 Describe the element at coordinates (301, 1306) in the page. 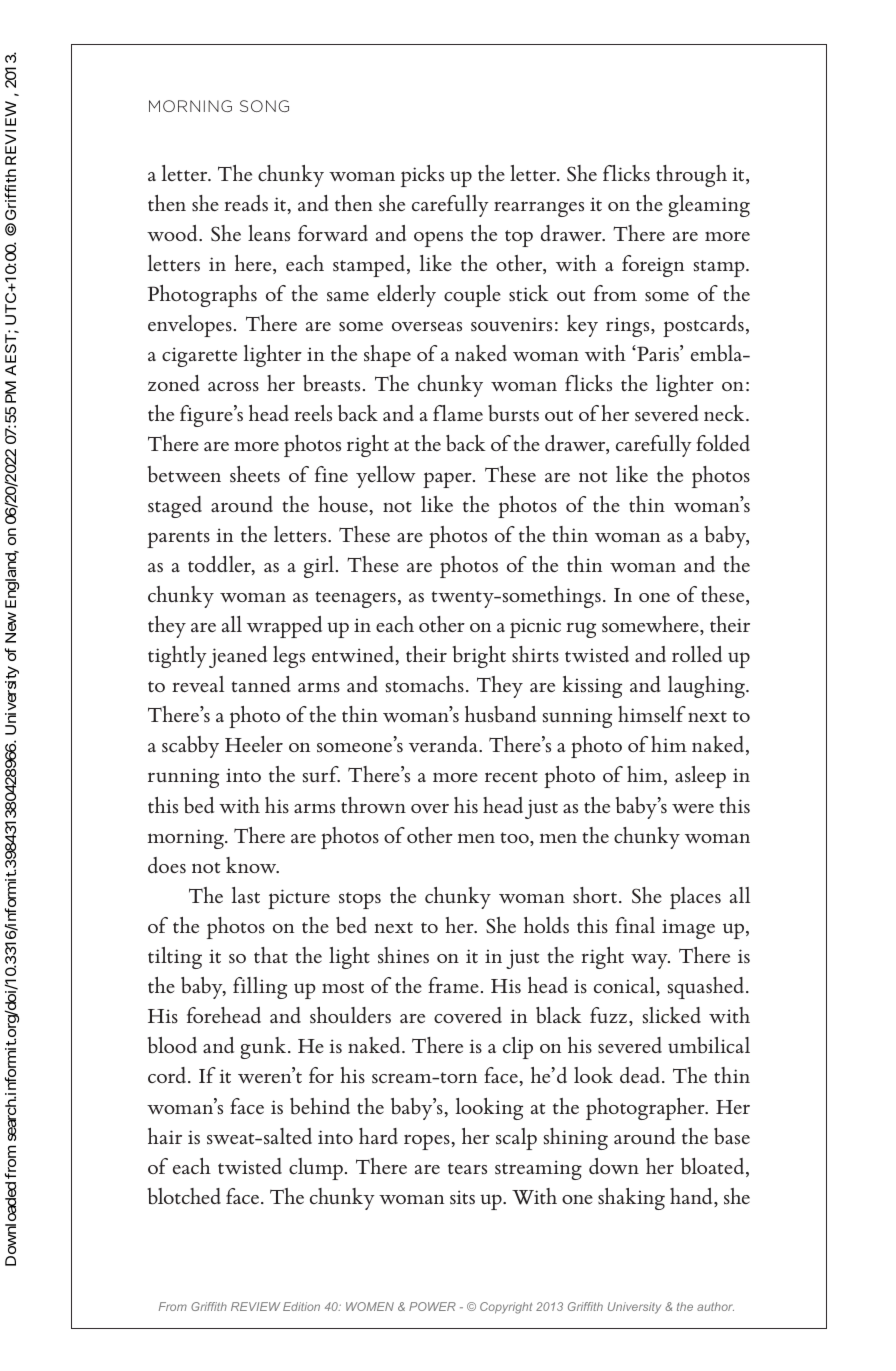

I see `Edition` at that location.
